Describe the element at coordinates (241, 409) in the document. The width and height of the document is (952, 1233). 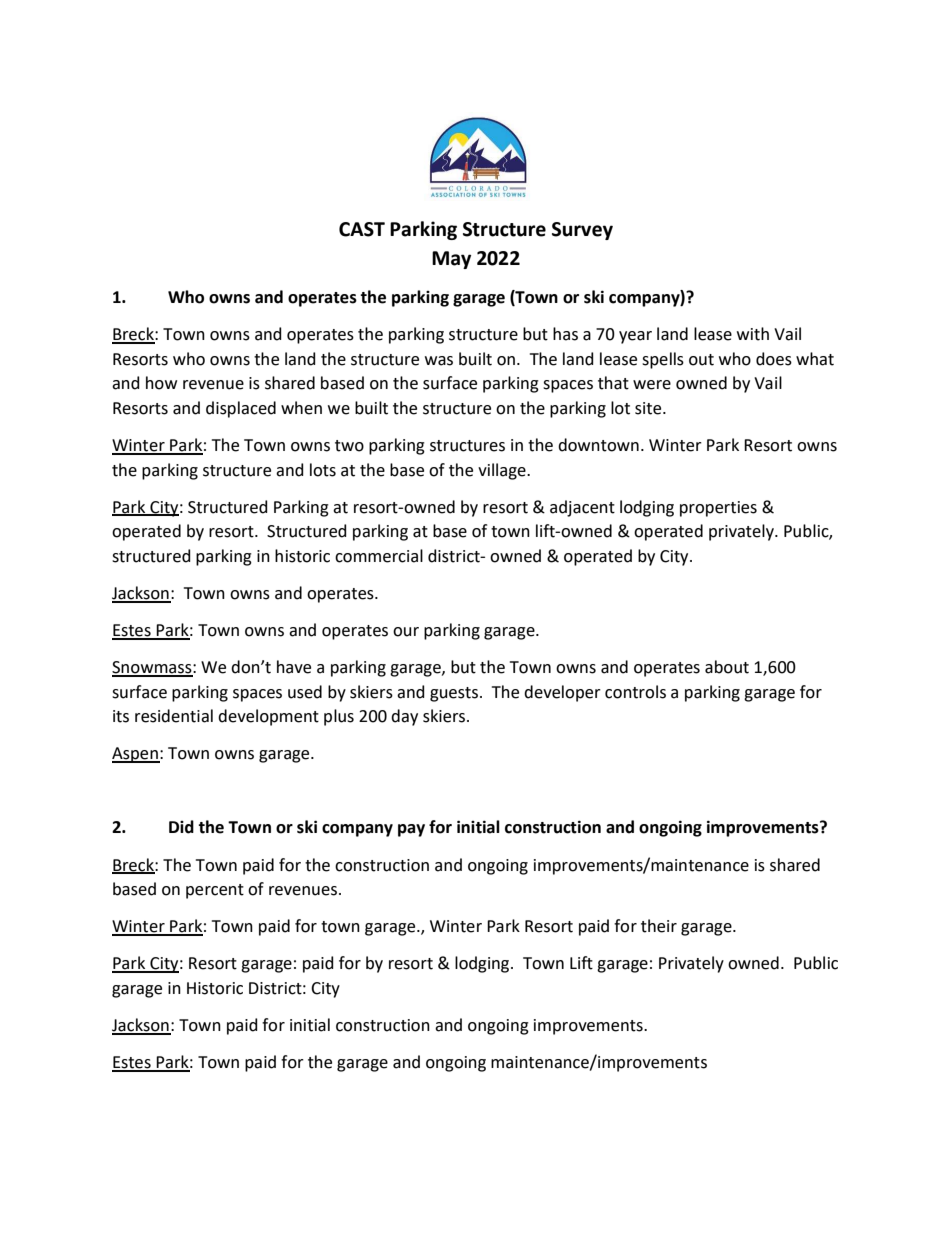
I see `displaced` at that location.
